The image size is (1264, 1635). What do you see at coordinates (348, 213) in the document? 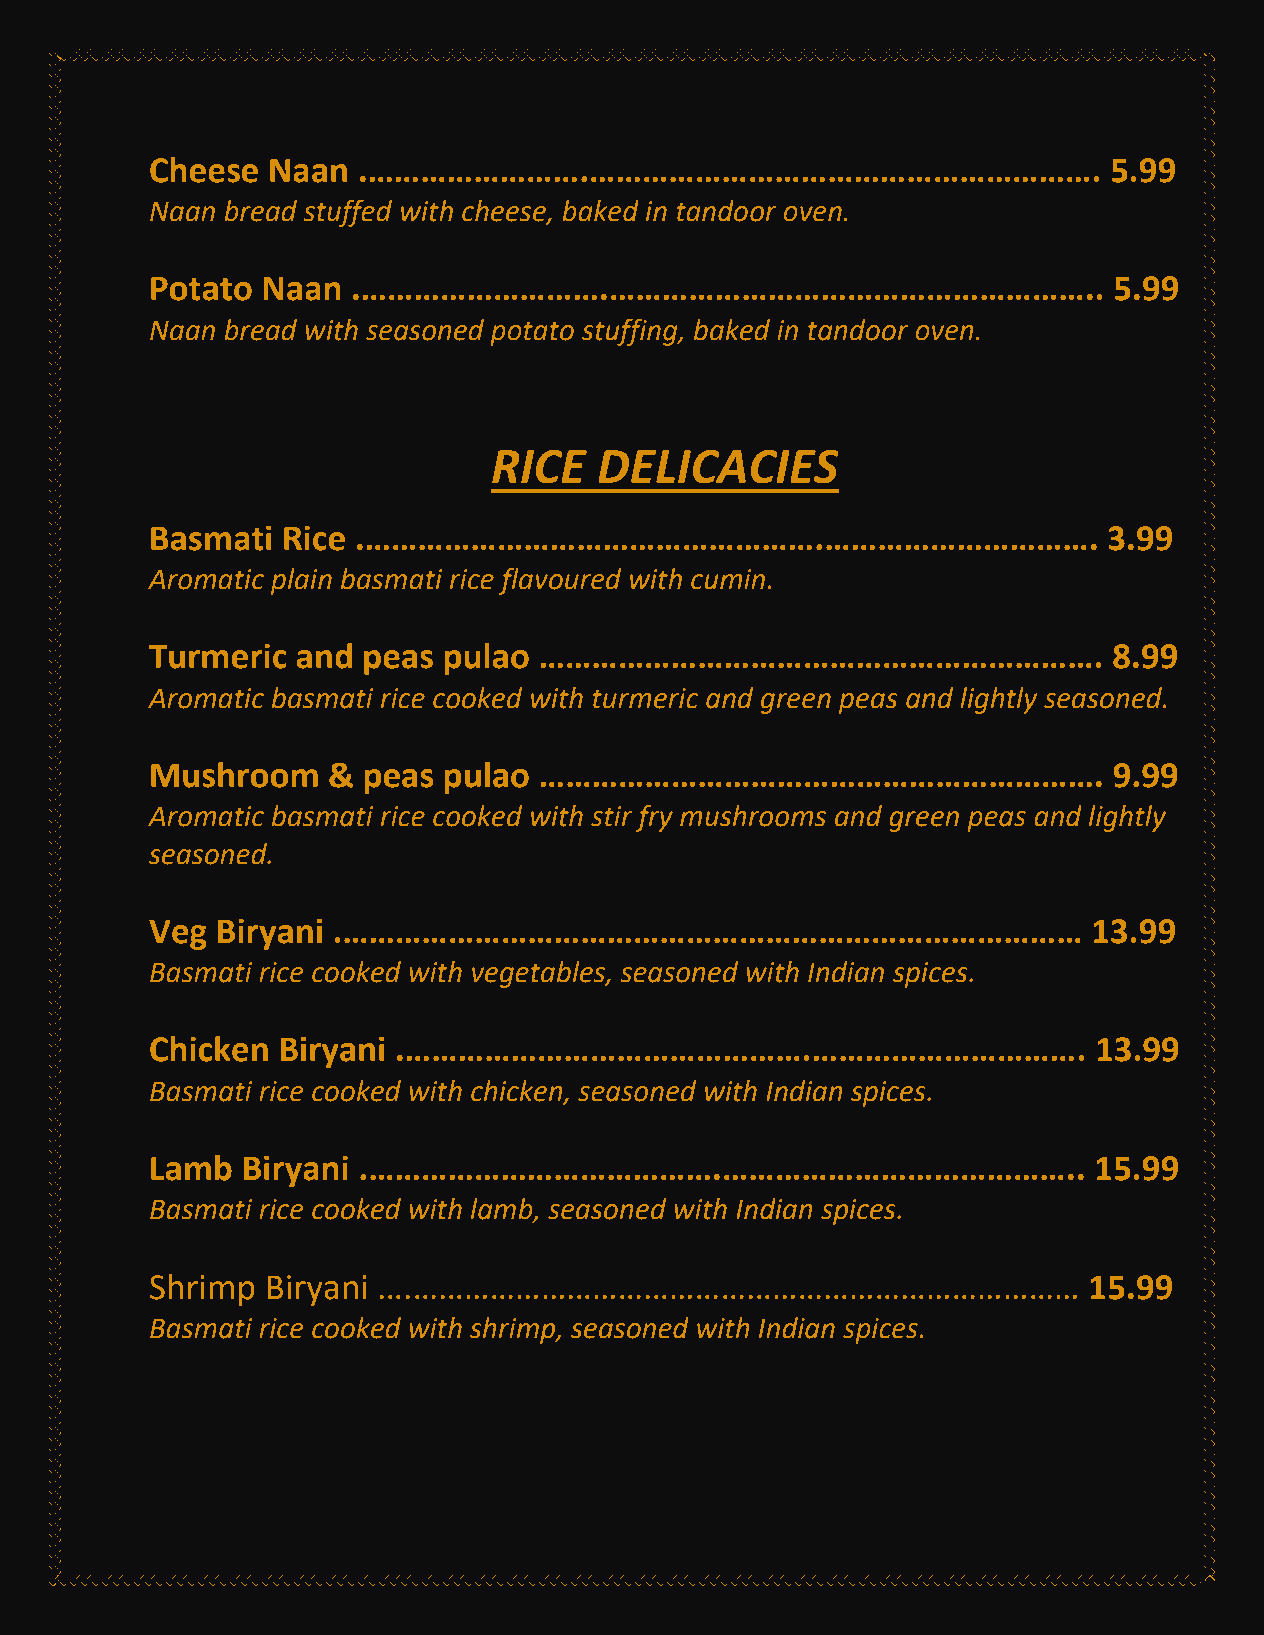
I see `stuffed` at bounding box center [348, 213].
